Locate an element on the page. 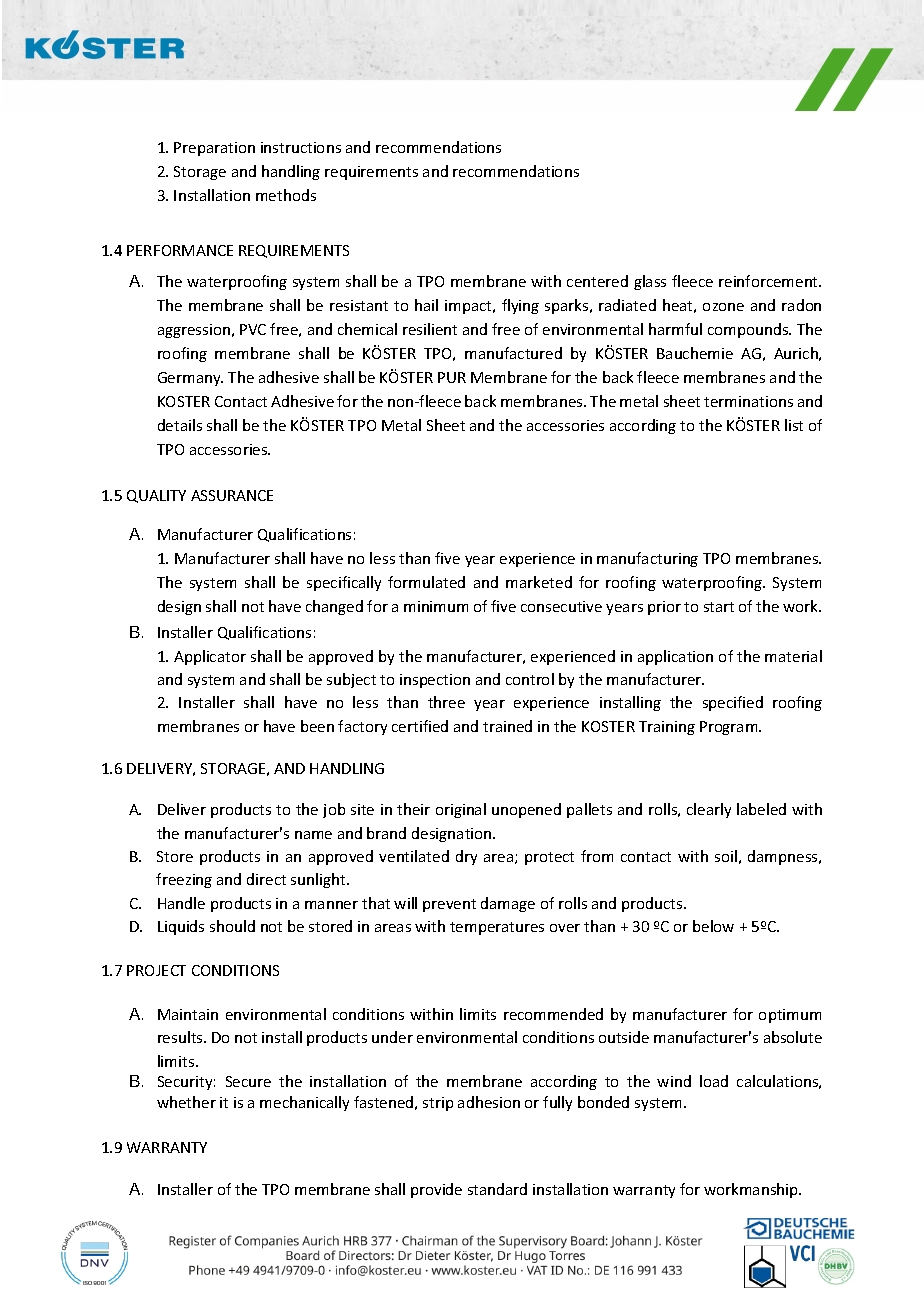 This page has width=924, height=1308. reinforcement is located at coordinates (770, 281).
